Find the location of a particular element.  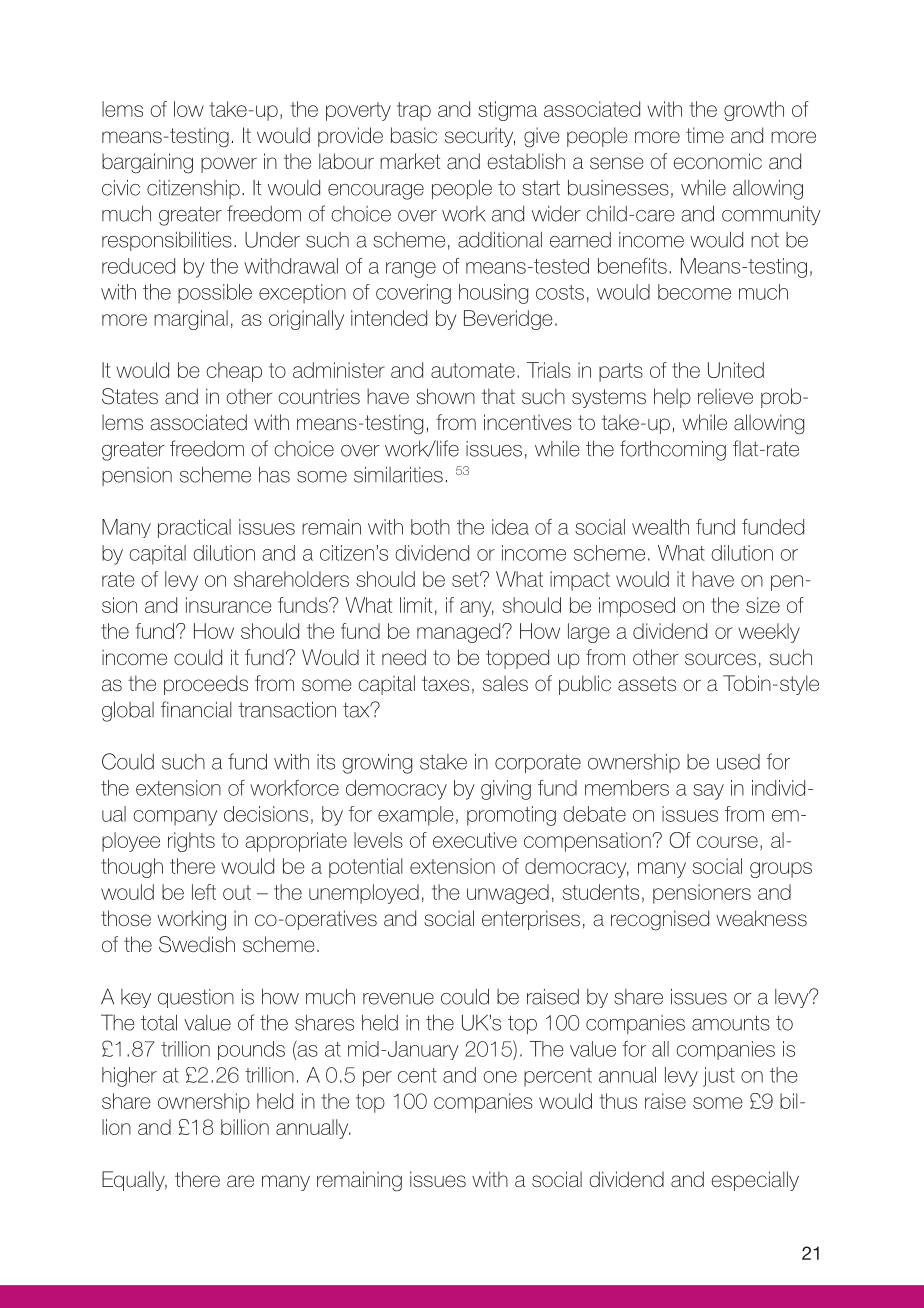

recognised is located at coordinates (660, 920).
